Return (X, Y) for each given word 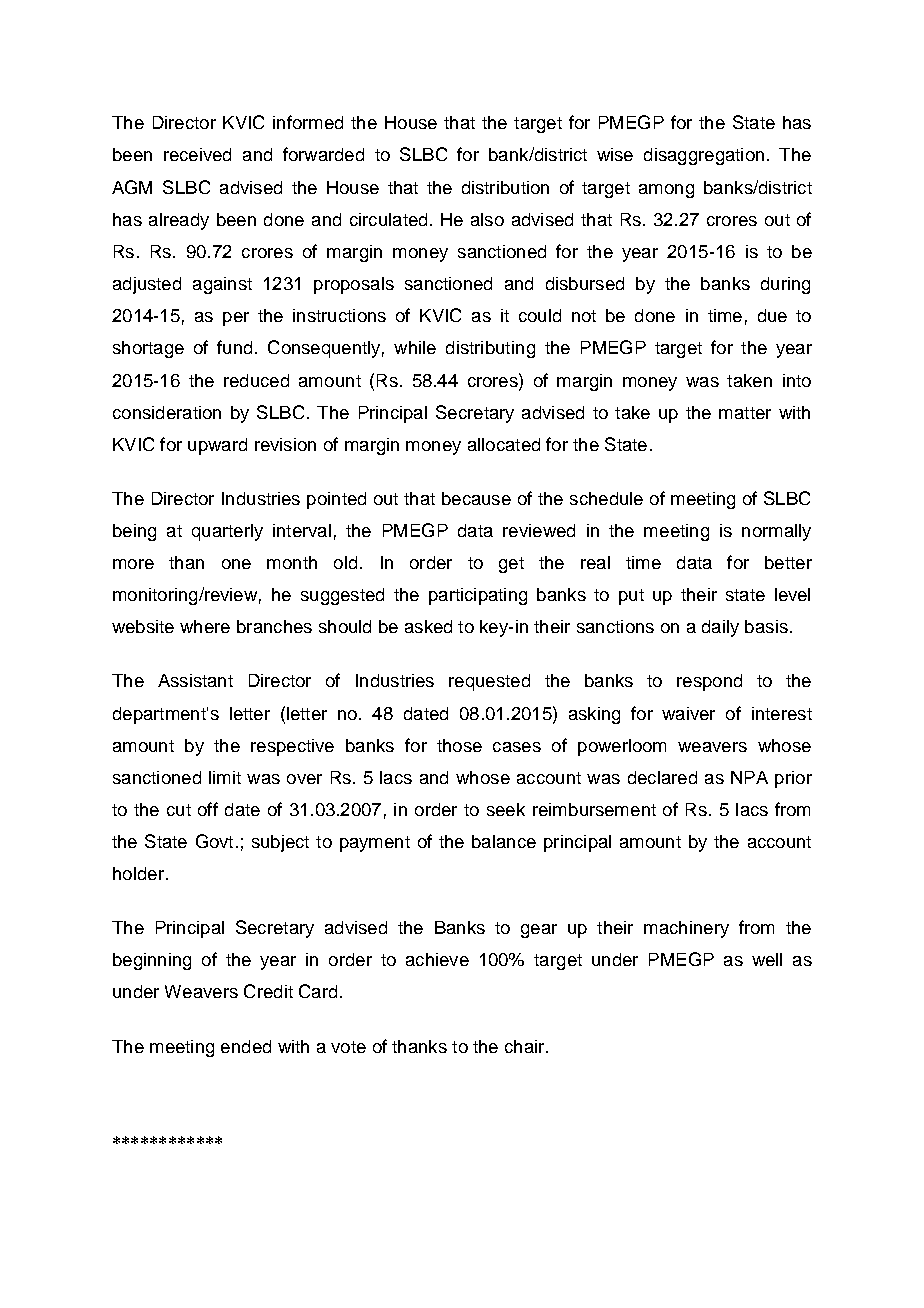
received (197, 154)
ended (246, 1046)
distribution (505, 187)
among (666, 191)
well (767, 959)
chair (526, 1046)
